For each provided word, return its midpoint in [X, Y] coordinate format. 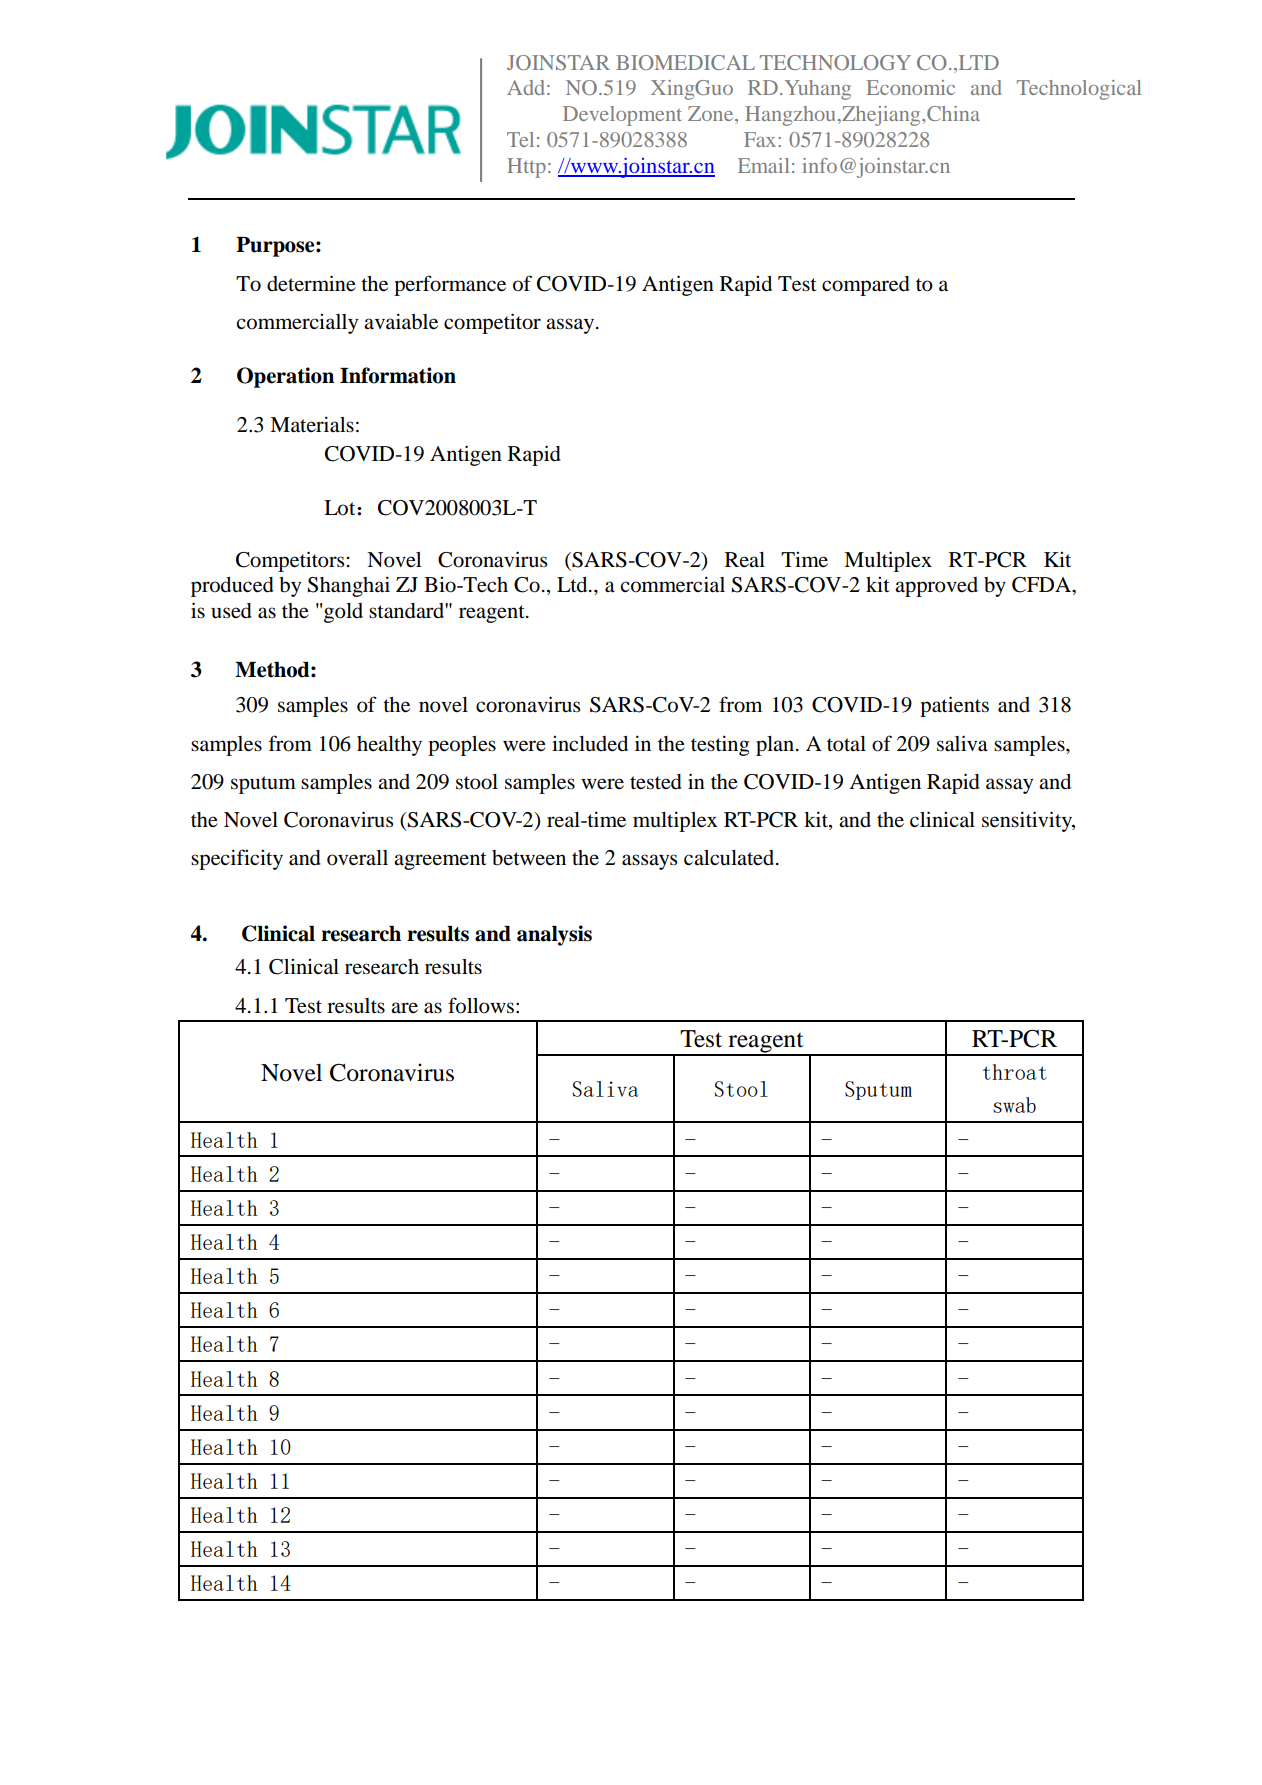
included [590, 744]
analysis [554, 935]
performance [450, 285]
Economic [910, 87]
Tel [520, 139]
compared [866, 286]
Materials [312, 424]
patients [954, 706]
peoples [462, 746]
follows [481, 1005]
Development [622, 116]
